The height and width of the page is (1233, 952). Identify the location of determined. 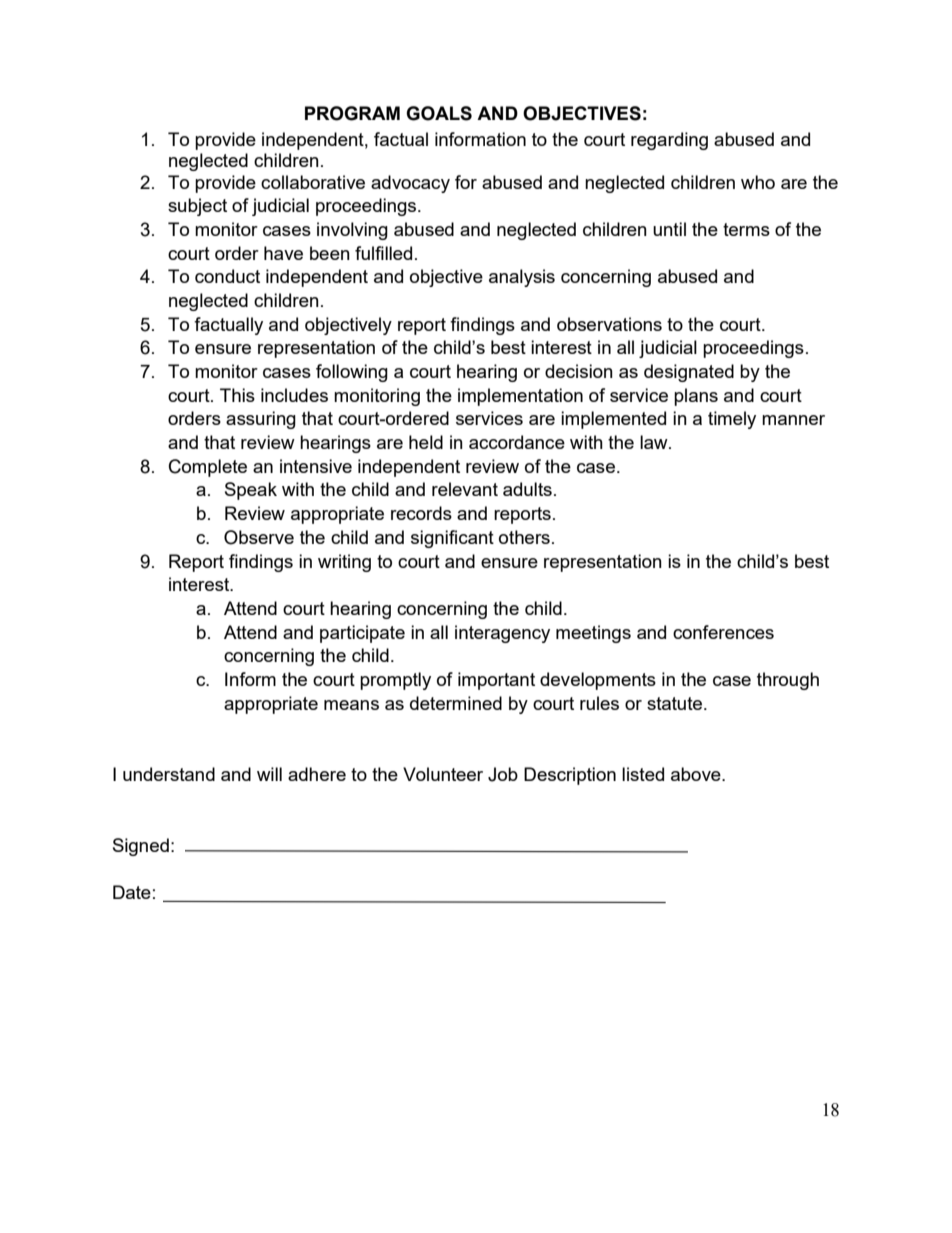
(456, 703).
